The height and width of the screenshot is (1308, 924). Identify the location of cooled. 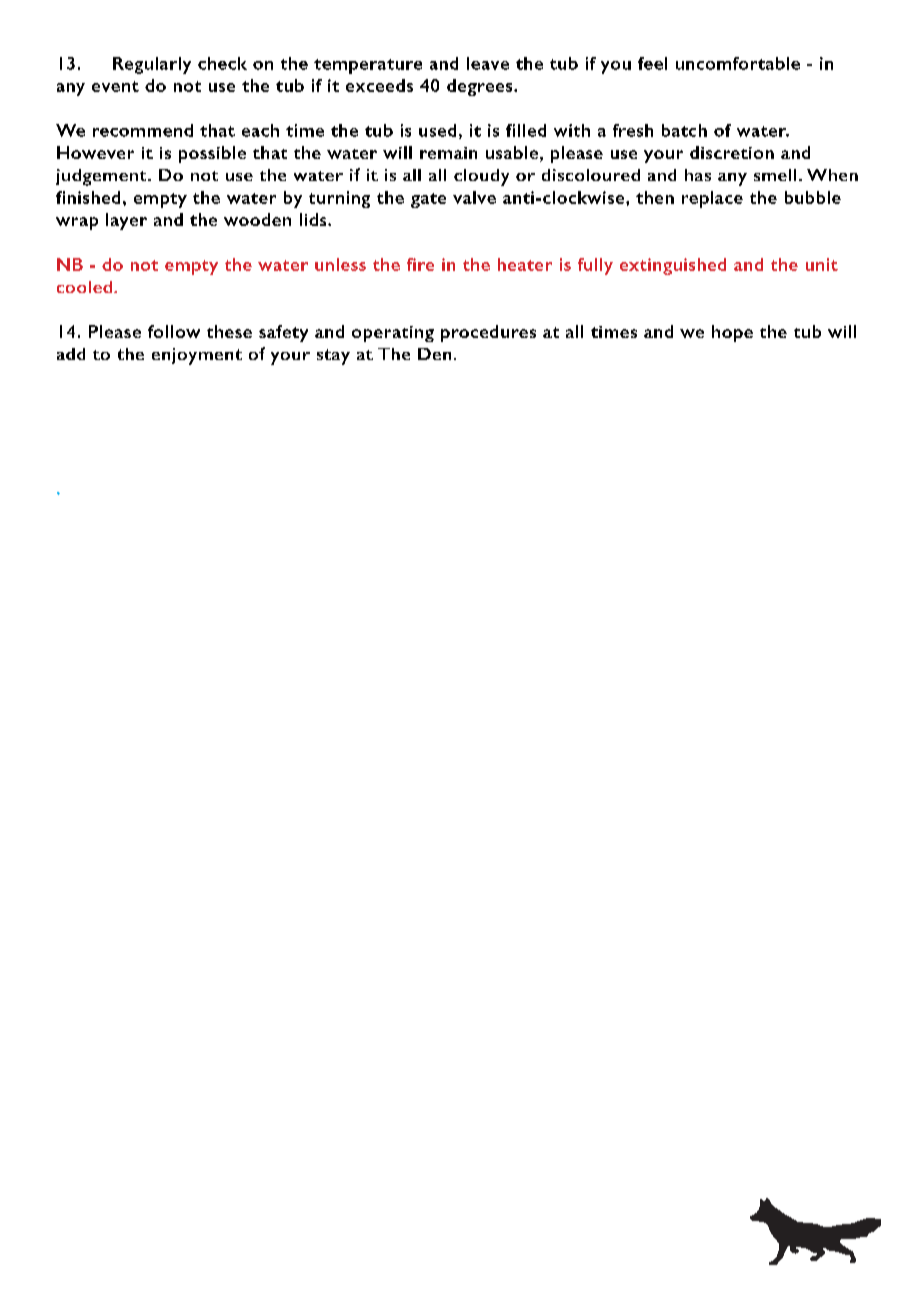
(84, 287).
